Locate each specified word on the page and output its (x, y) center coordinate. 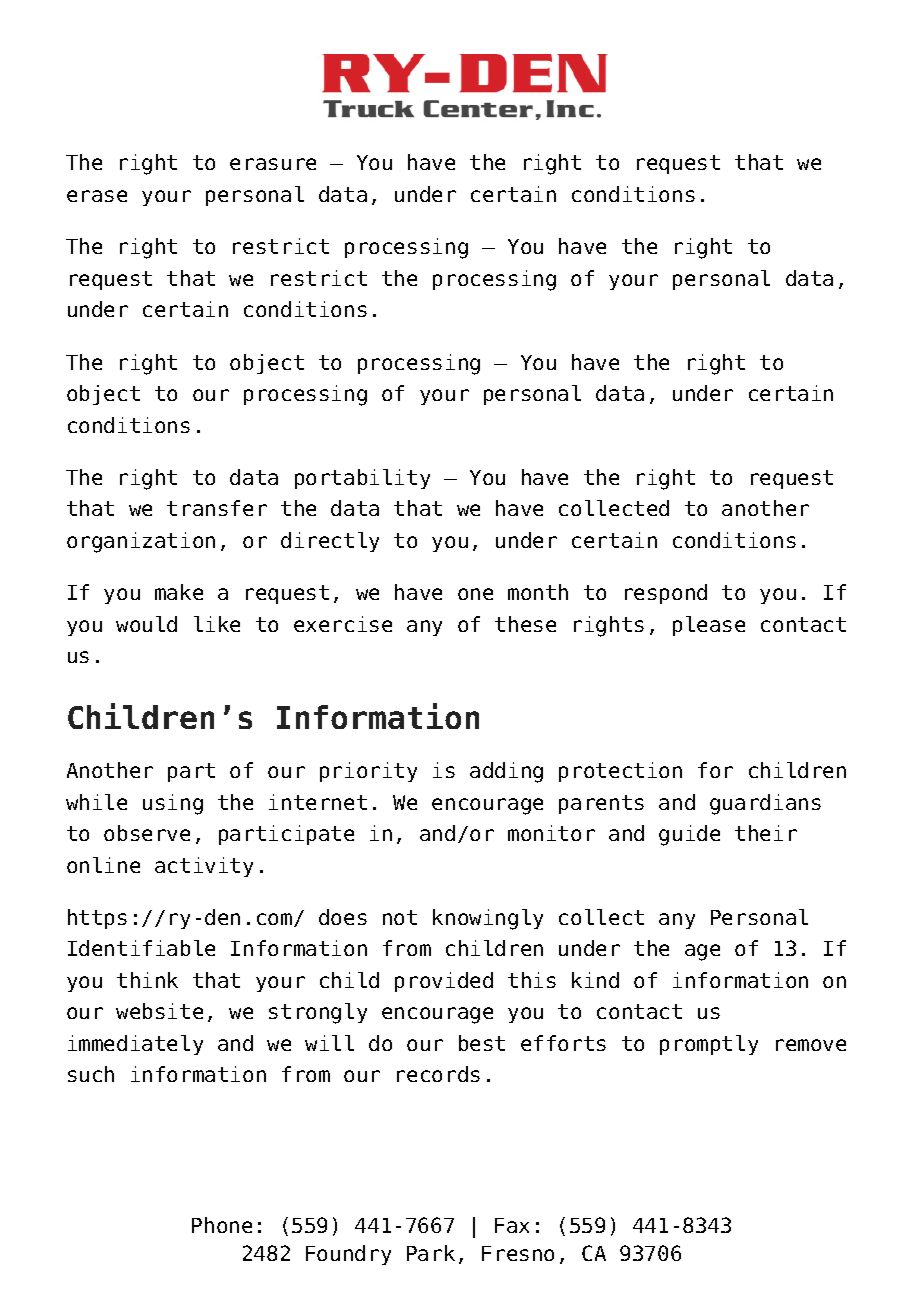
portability (362, 479)
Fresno (518, 1253)
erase (97, 196)
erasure (273, 164)
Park (431, 1253)
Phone (222, 1225)
